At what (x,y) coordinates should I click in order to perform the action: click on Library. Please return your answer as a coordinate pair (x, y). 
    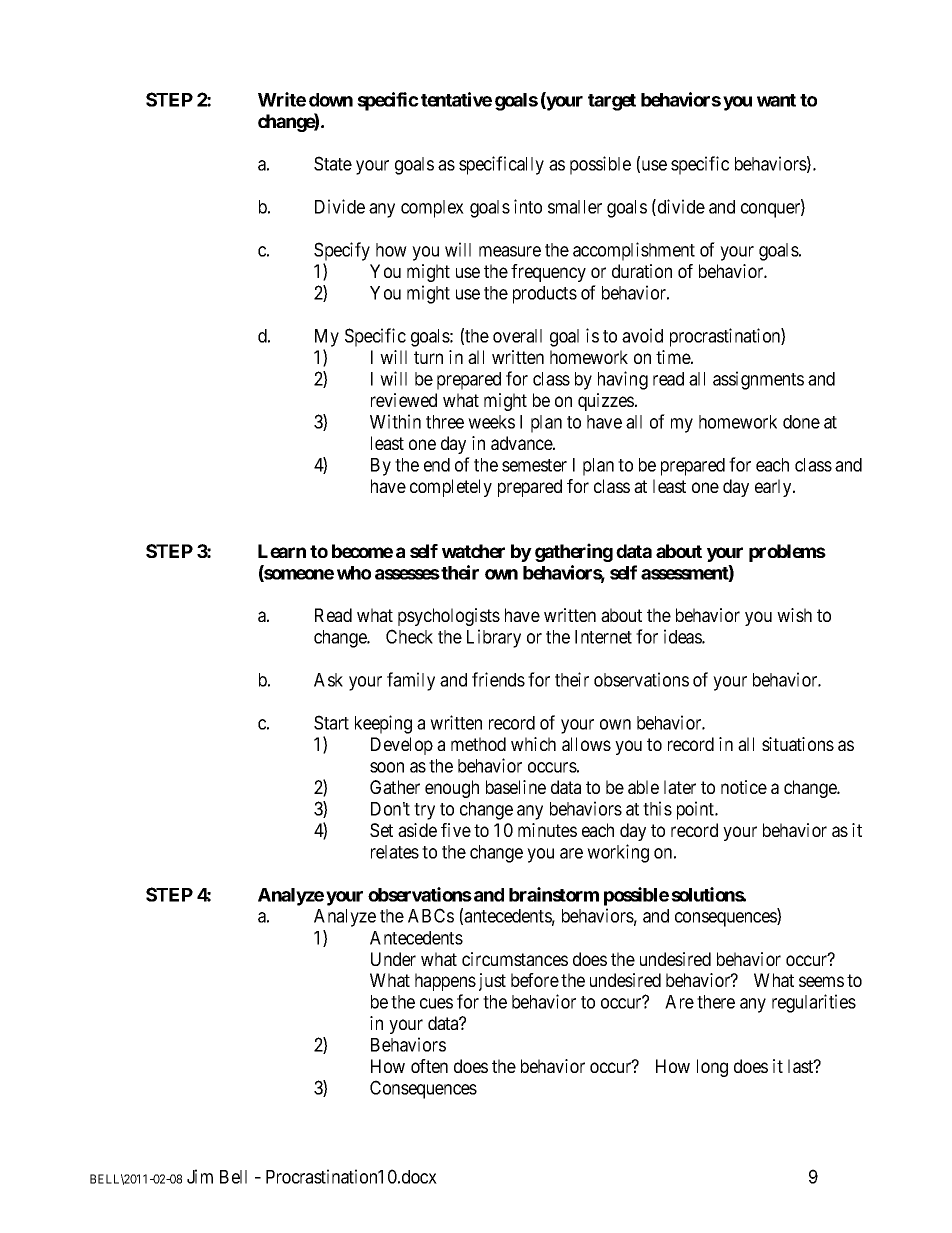
    Looking at the image, I should click on (494, 638).
